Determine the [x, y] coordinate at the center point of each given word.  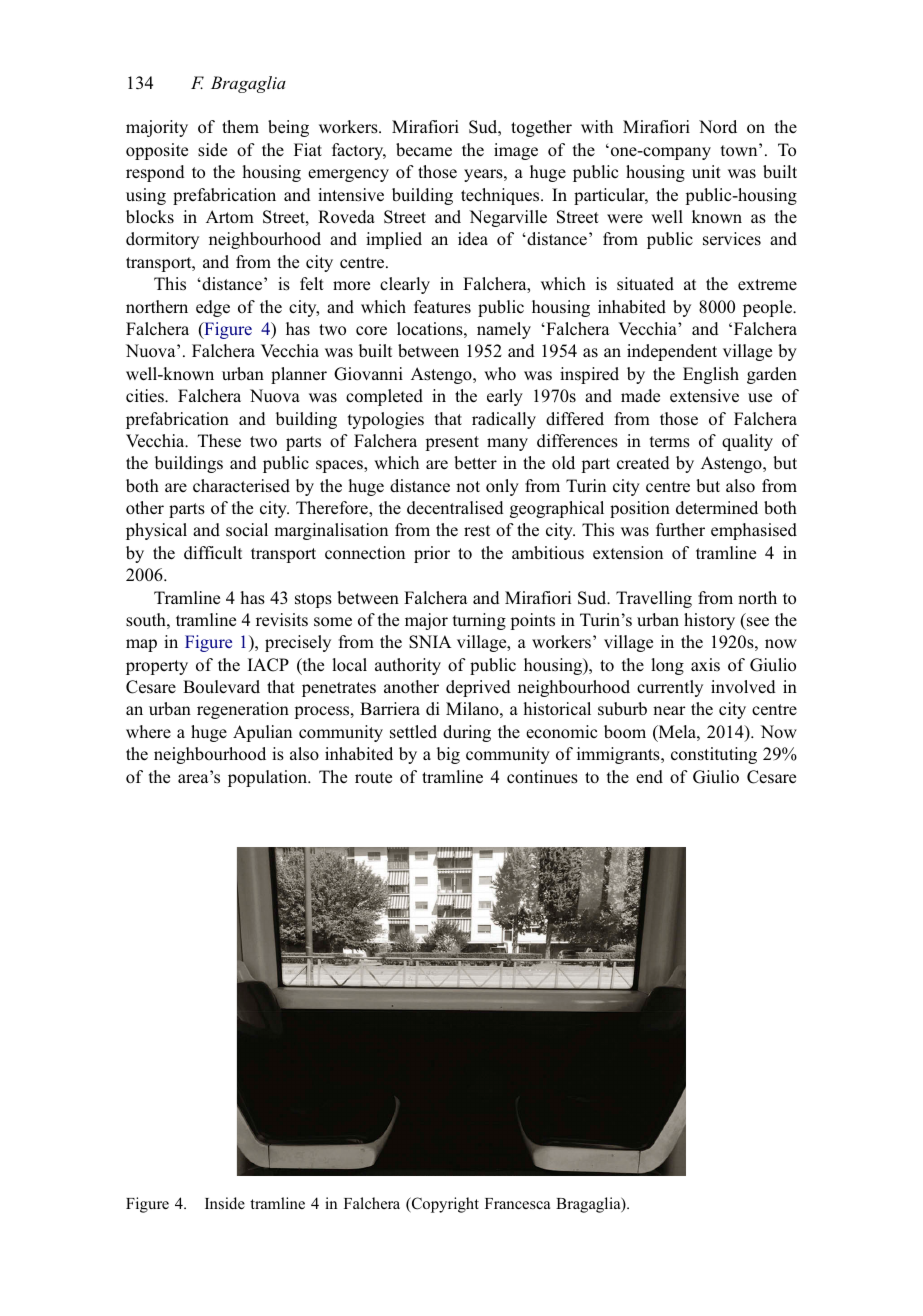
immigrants [619, 755]
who [500, 374]
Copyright [444, 1205]
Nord [718, 127]
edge [213, 308]
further [680, 529]
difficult [213, 553]
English [711, 375]
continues [542, 777]
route [373, 778]
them [240, 127]
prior [432, 554]
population [269, 778]
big [448, 755]
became [424, 150]
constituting [714, 755]
